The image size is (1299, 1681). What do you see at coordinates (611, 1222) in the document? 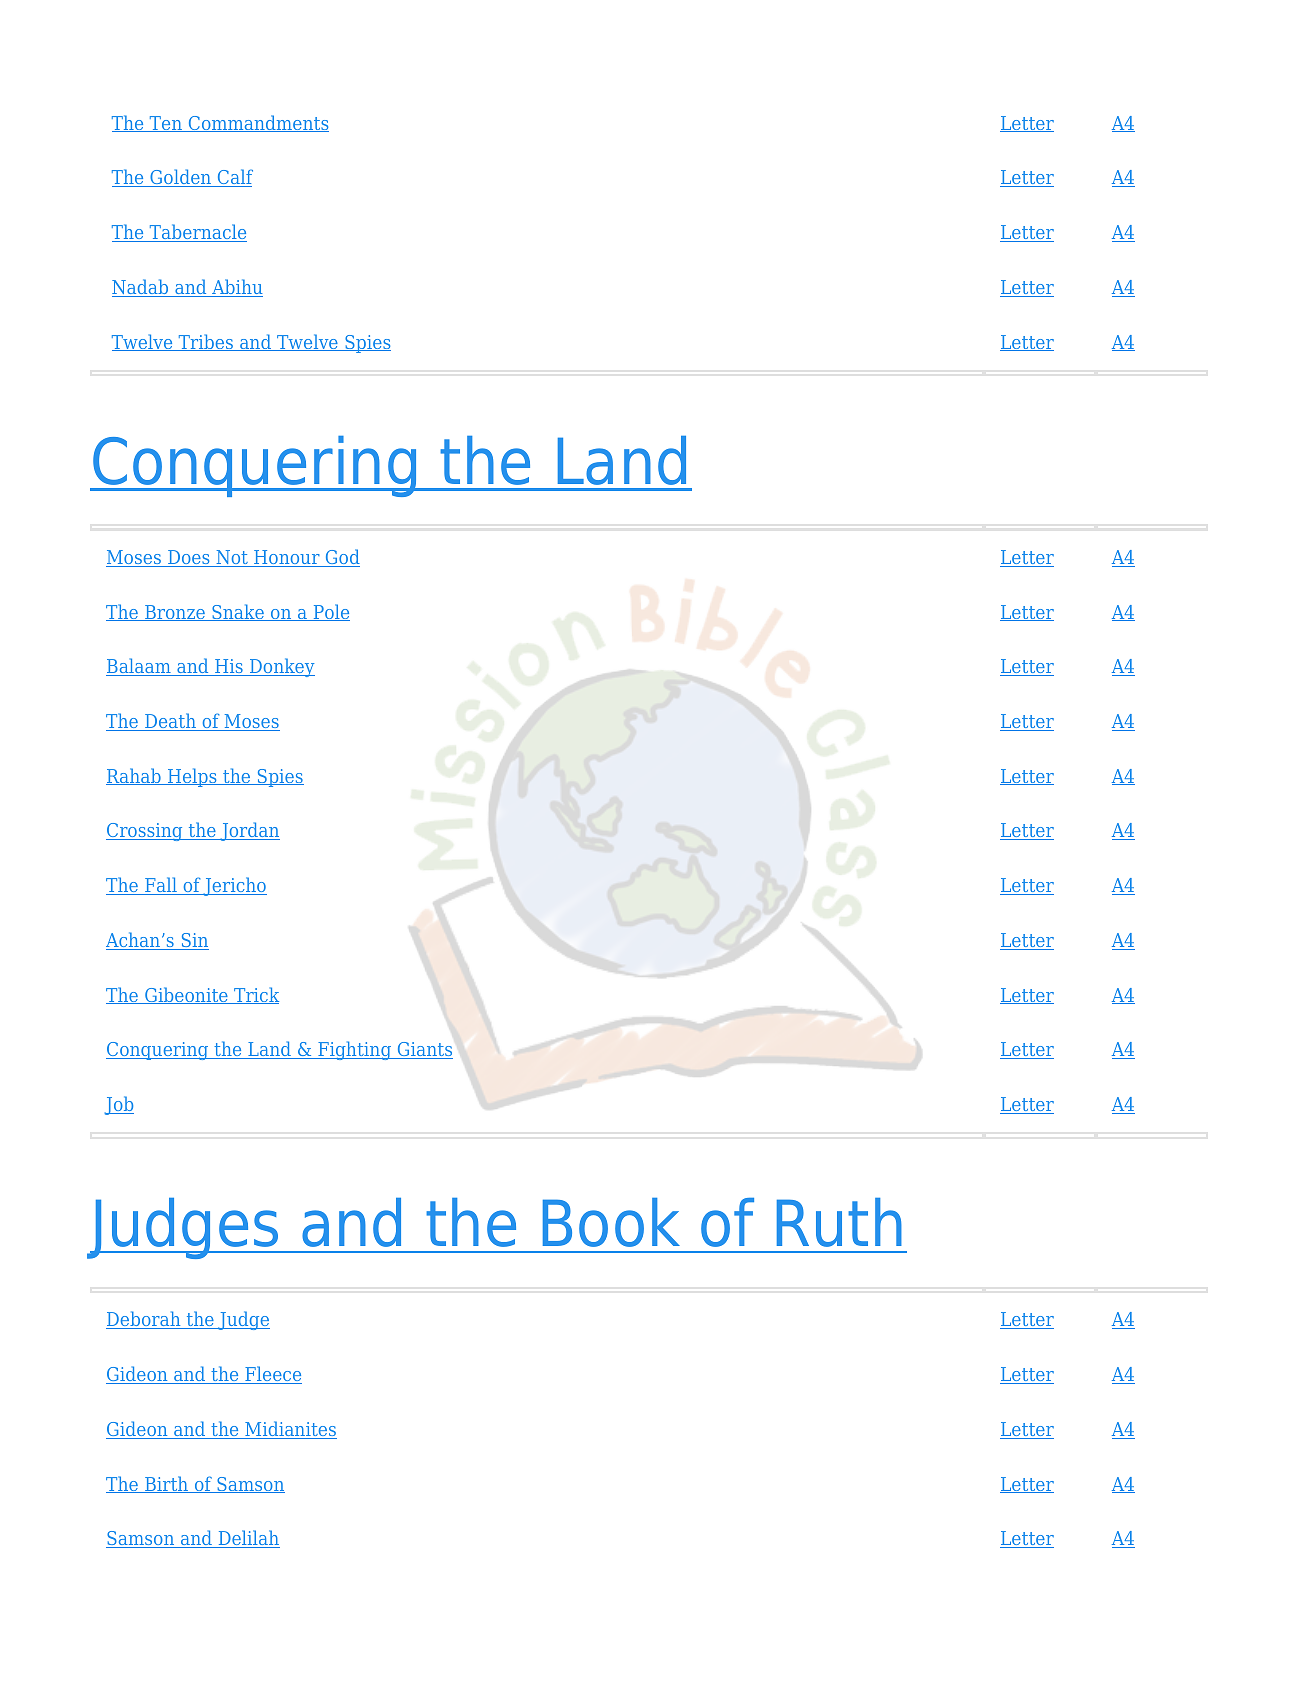
I see `Book` at bounding box center [611, 1222].
